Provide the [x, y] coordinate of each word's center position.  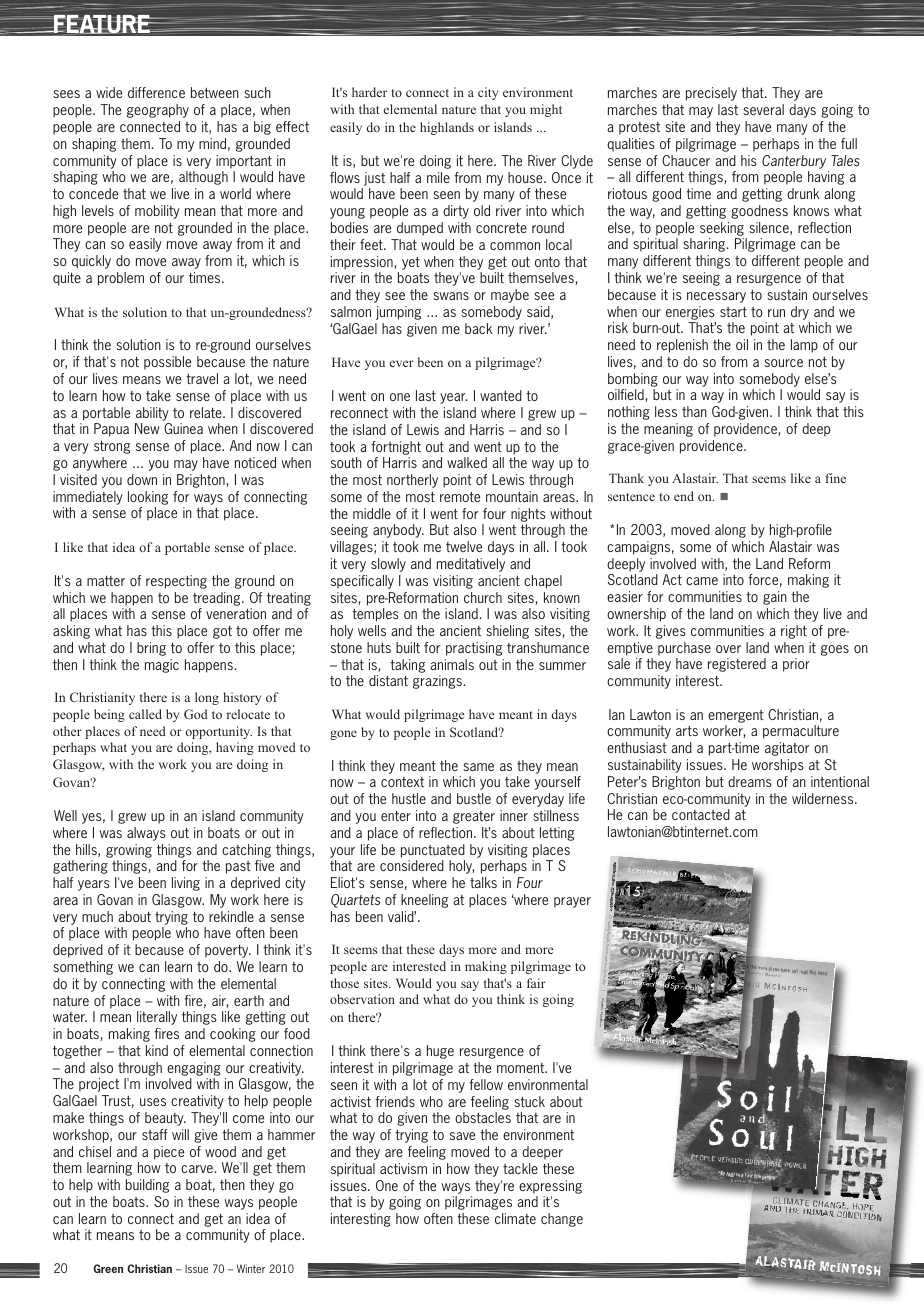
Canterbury [794, 162]
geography [158, 111]
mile [438, 177]
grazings [437, 682]
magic [162, 666]
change [562, 1220]
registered [737, 665]
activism [403, 1168]
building [147, 1186]
